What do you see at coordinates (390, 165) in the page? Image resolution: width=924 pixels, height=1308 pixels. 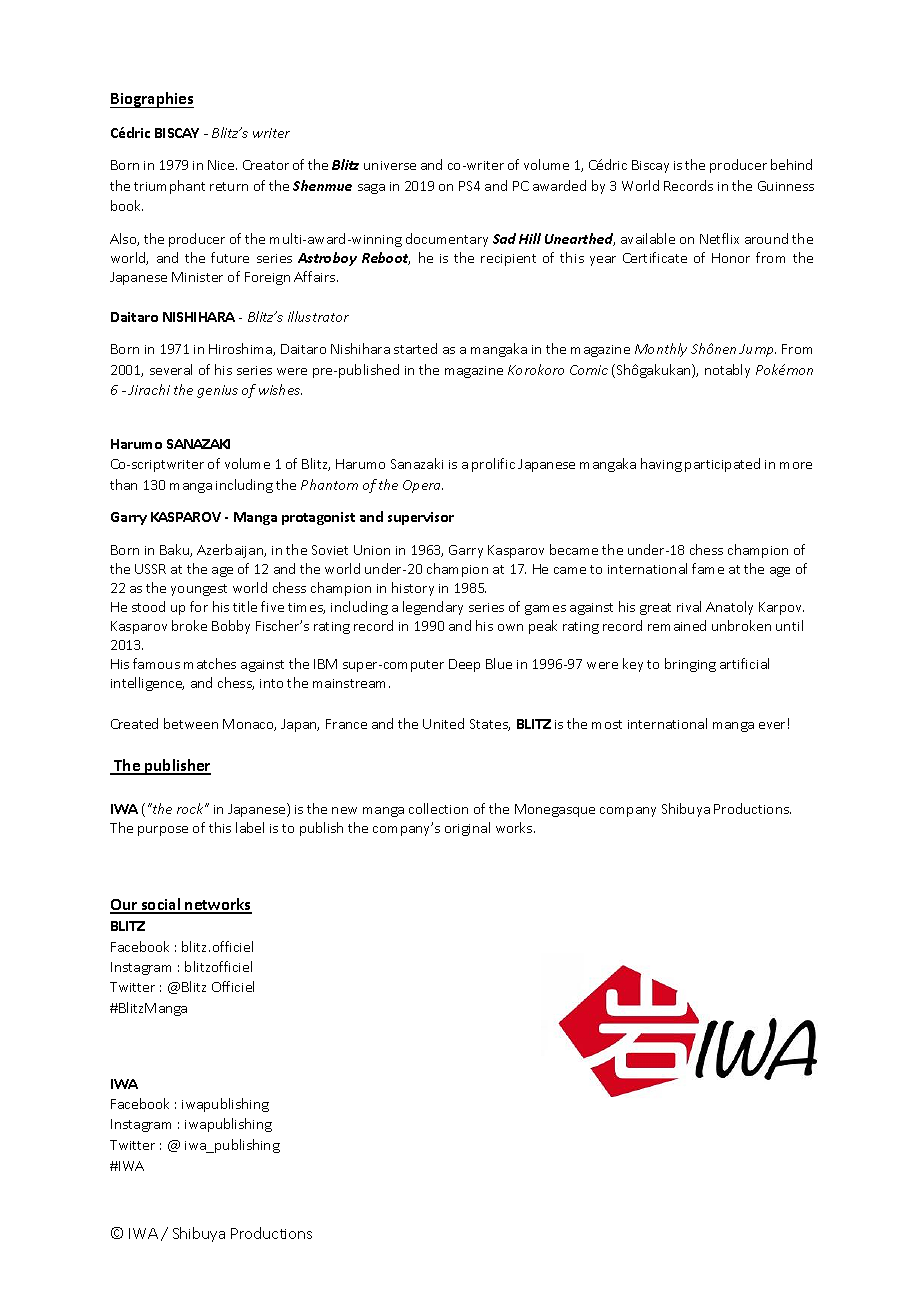 I see `universe` at bounding box center [390, 165].
